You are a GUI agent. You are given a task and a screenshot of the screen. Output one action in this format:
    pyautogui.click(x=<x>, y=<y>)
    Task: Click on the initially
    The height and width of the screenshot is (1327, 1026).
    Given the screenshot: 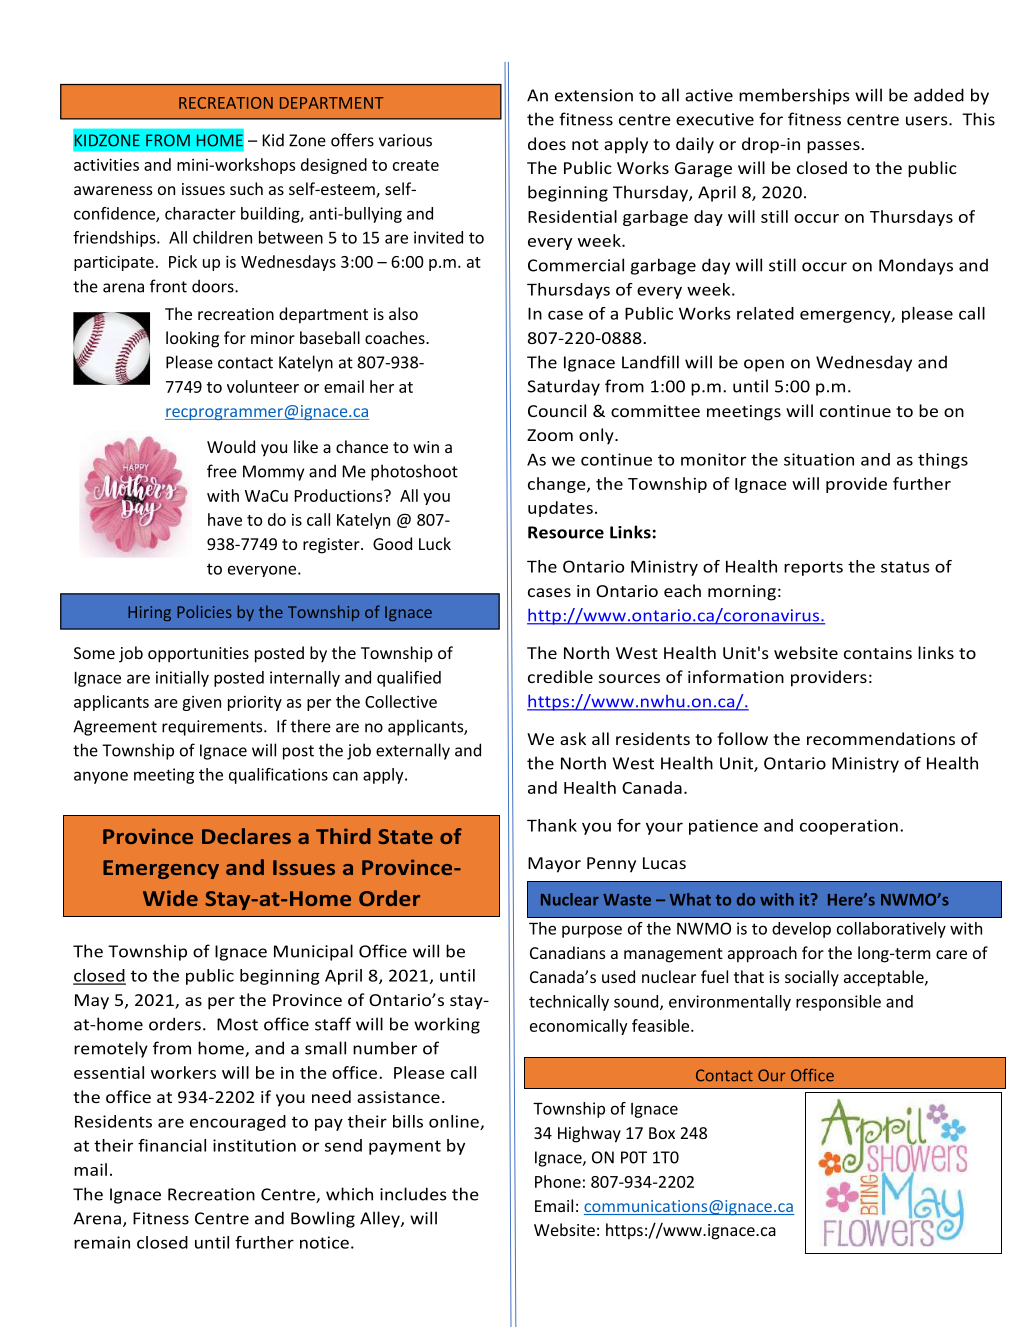 What is the action you would take?
    pyautogui.click(x=182, y=679)
